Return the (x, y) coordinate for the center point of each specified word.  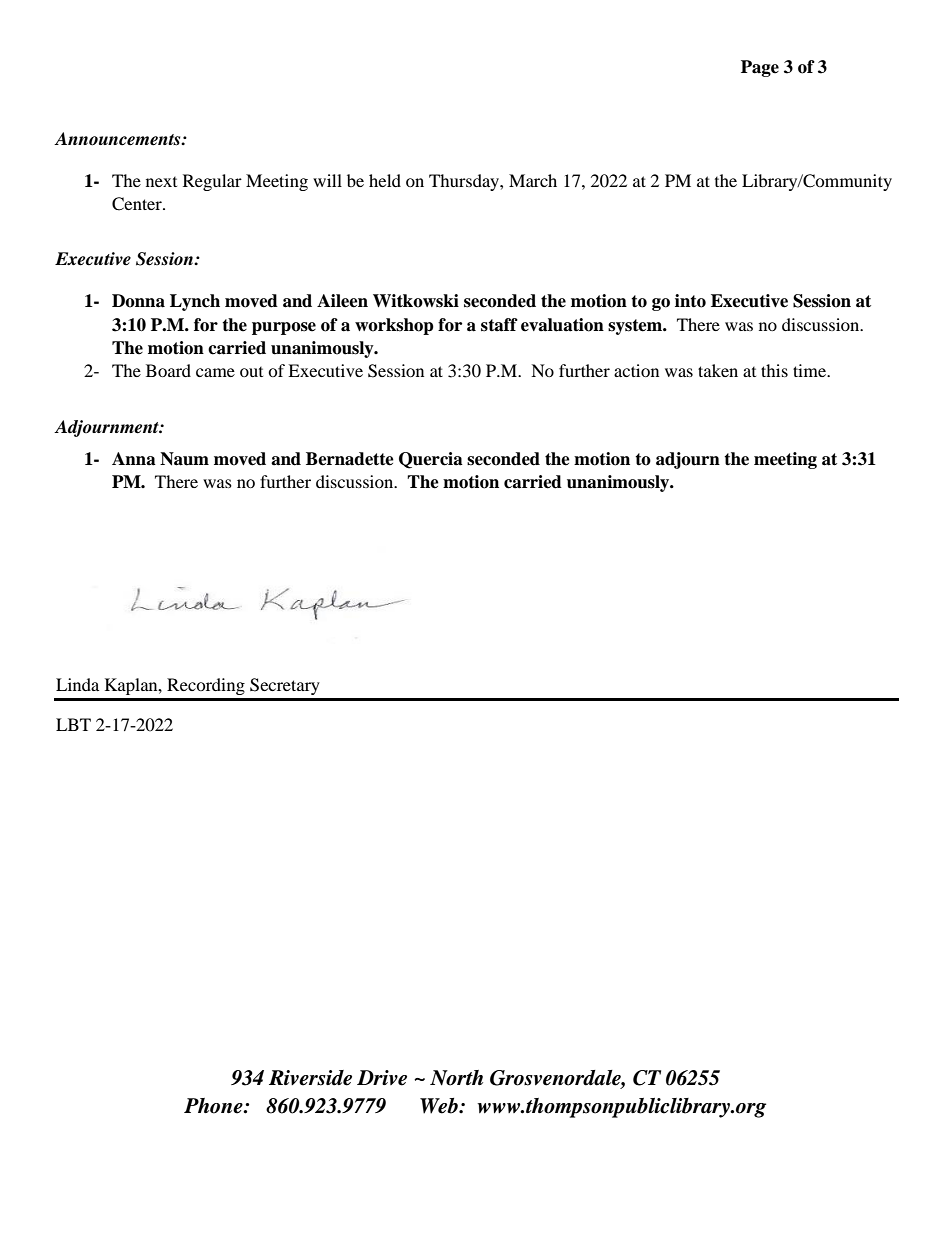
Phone (214, 1106)
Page (760, 68)
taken (718, 370)
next (161, 182)
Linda (77, 684)
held (385, 180)
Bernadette (350, 459)
